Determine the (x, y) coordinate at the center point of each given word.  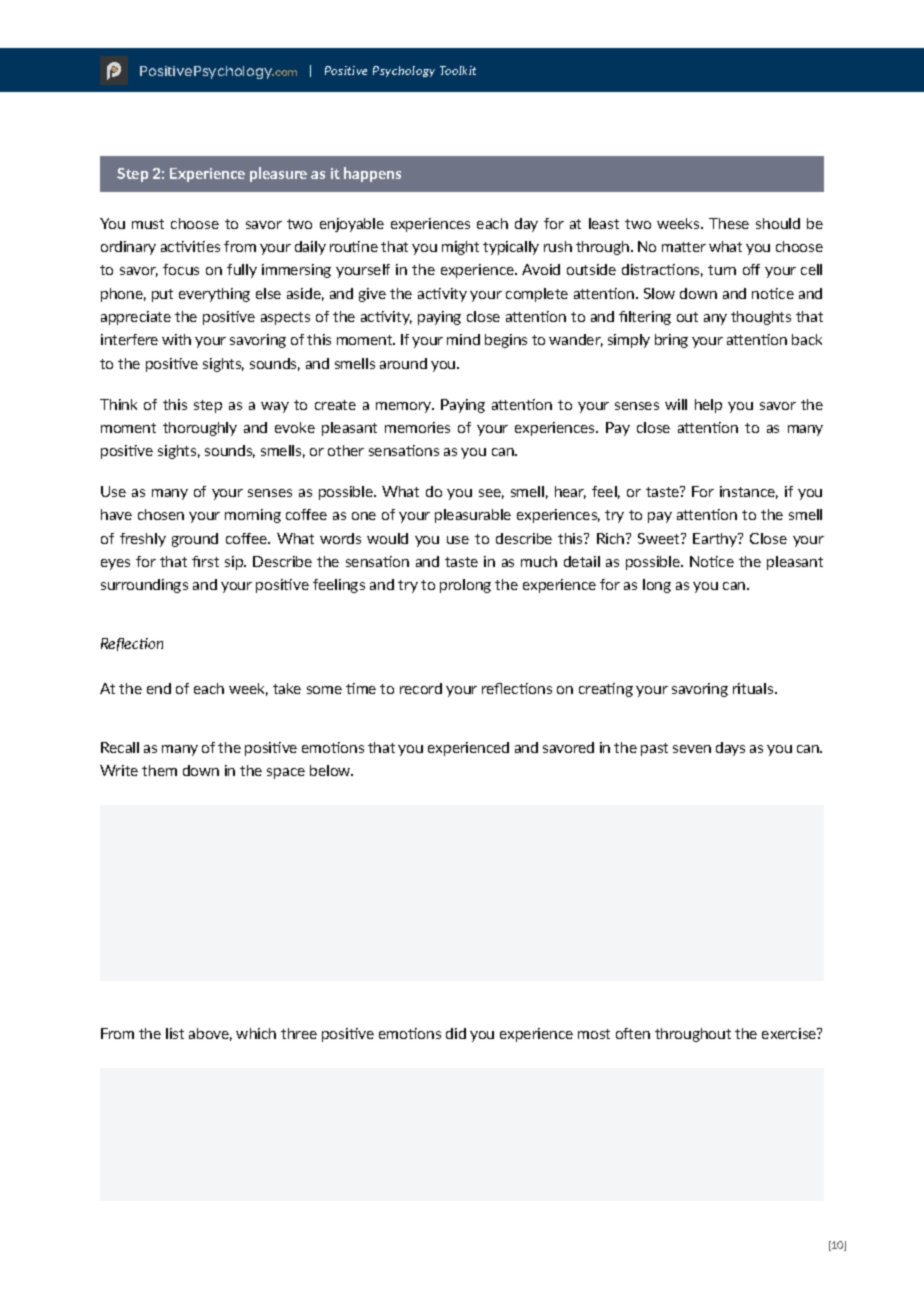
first (205, 561)
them (159, 770)
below (331, 770)
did (456, 1033)
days (730, 749)
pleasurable (473, 516)
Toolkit (458, 70)
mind (463, 339)
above (210, 1034)
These (729, 223)
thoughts (761, 318)
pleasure (278, 174)
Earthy (716, 540)
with (176, 339)
